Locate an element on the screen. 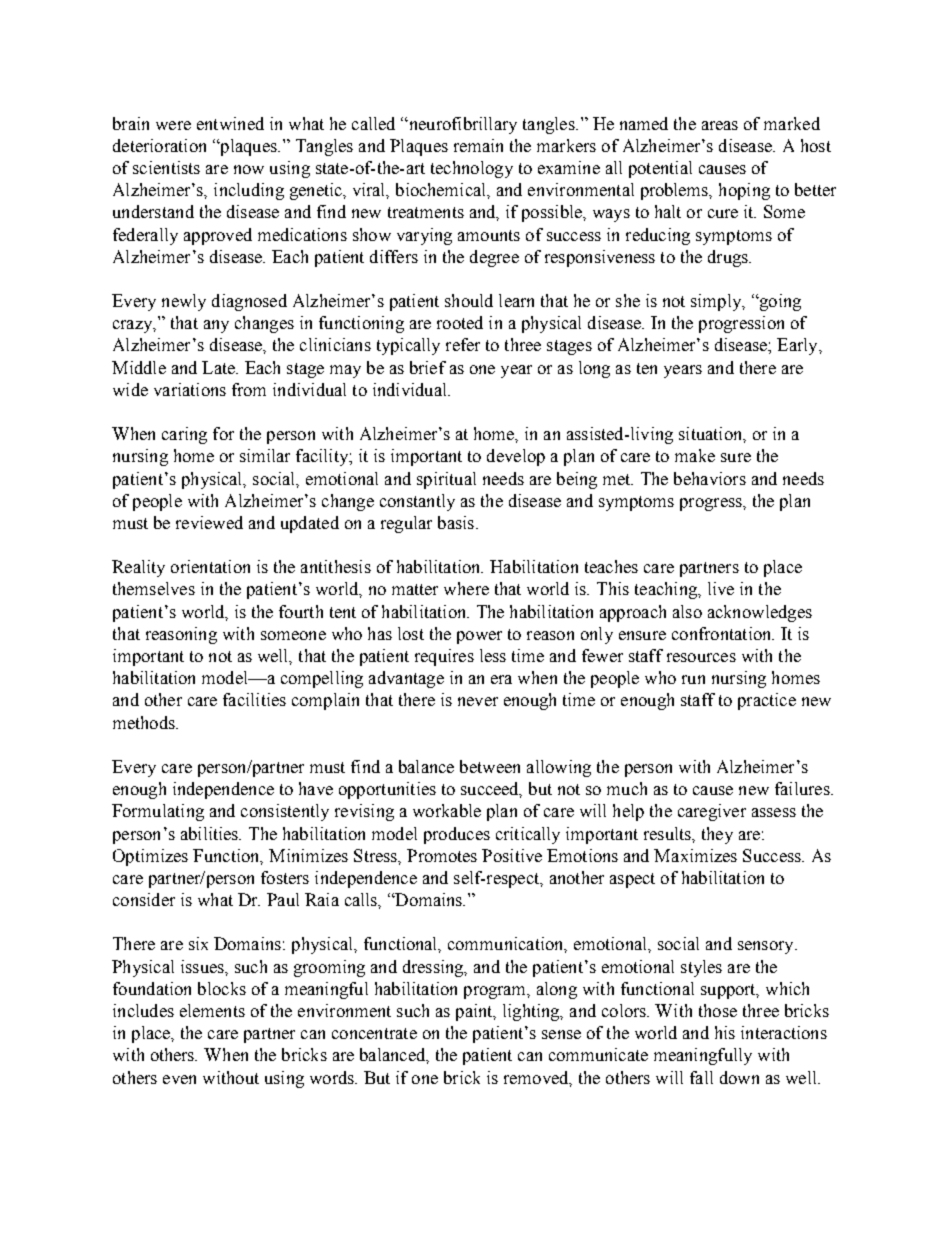 This screenshot has height=1233, width=952. abilities is located at coordinates (211, 833).
